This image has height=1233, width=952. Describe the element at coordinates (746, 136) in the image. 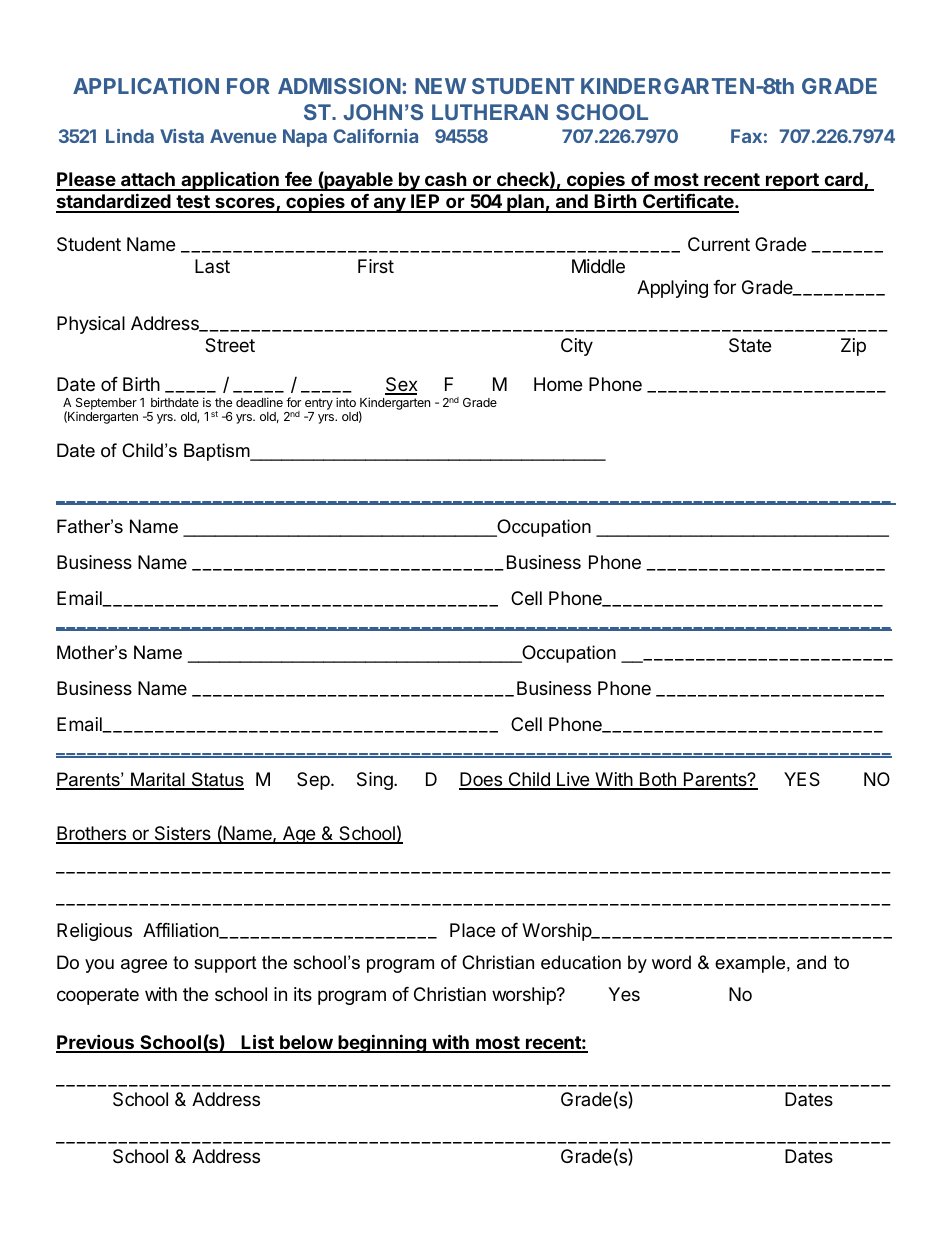

I see `Fax` at that location.
